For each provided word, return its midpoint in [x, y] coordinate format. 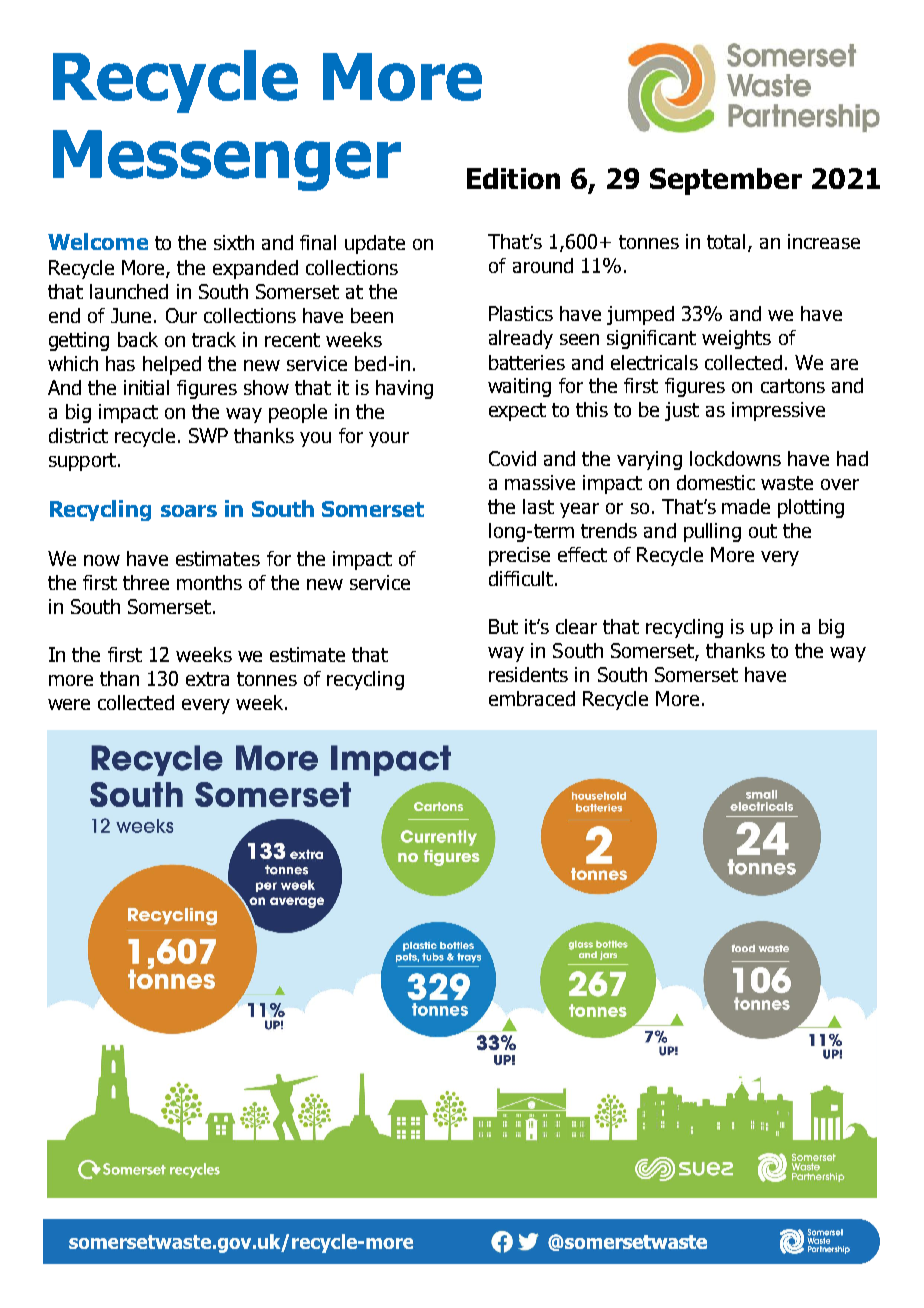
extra [207, 679]
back [138, 339]
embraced [532, 698]
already [521, 339]
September [726, 181]
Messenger [227, 160]
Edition [513, 178]
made [746, 506]
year [579, 510]
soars [189, 511]
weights [736, 339]
